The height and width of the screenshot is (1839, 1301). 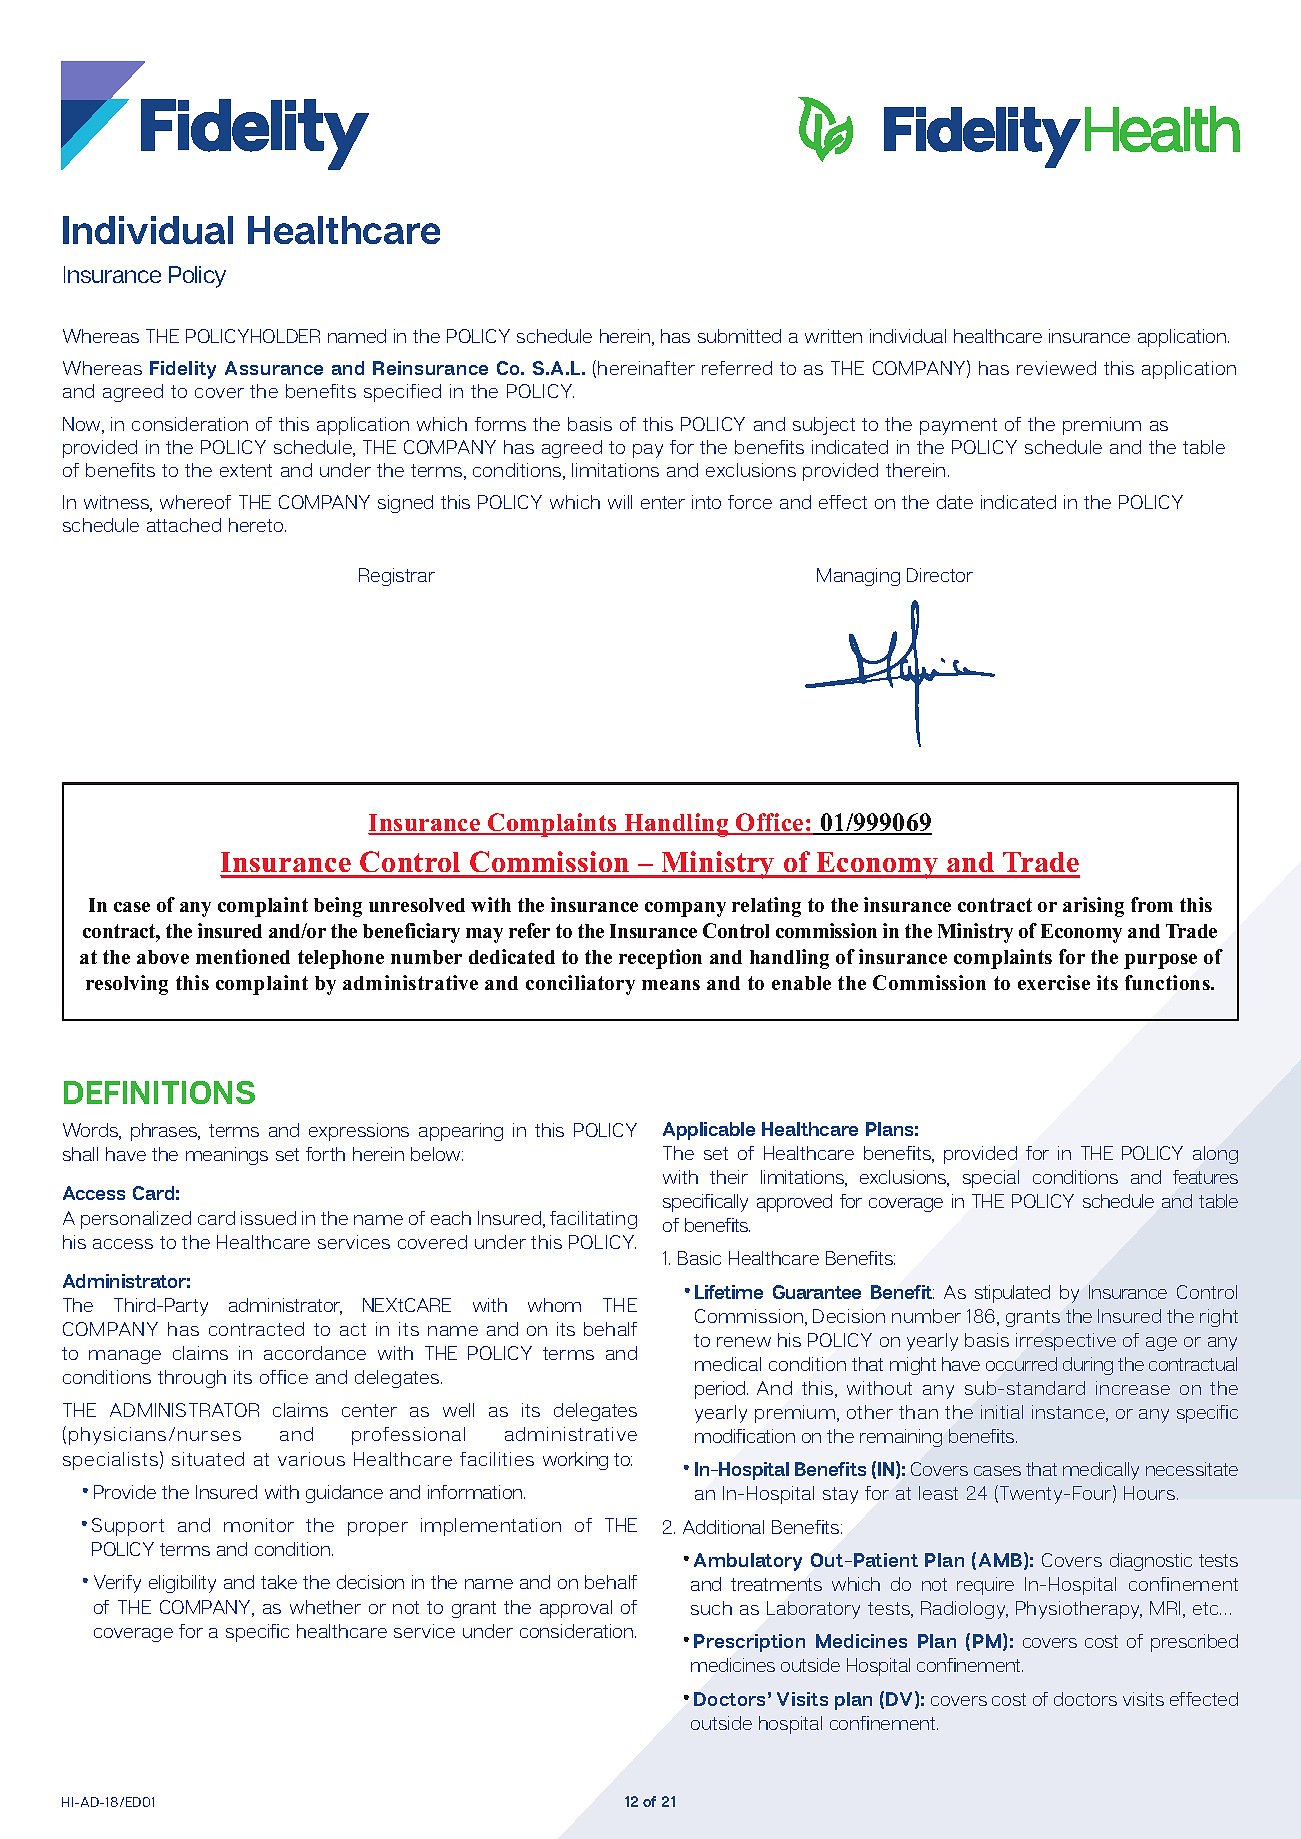 I want to click on submitted, so click(x=739, y=336).
